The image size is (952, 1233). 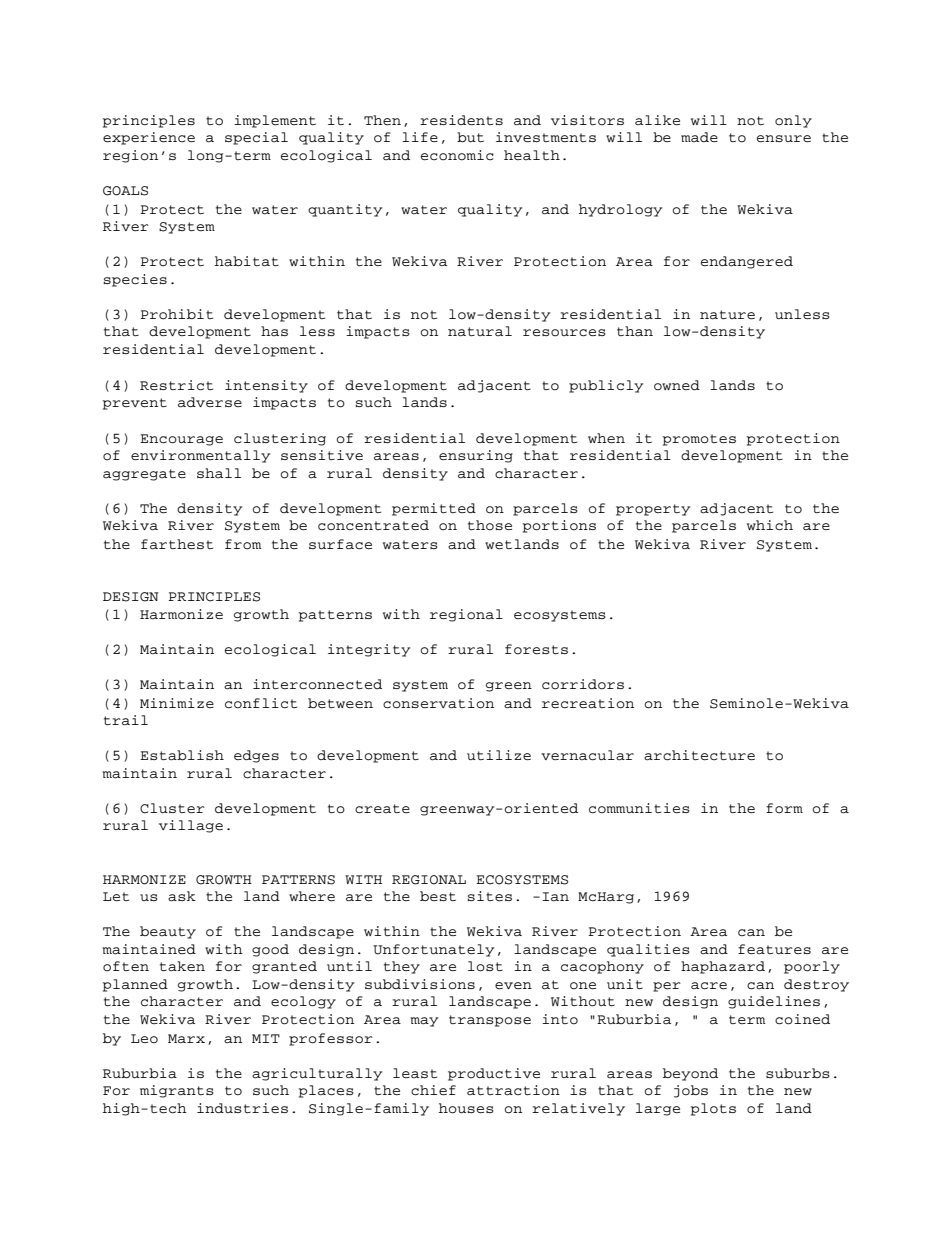 I want to click on forests, so click(x=536, y=649).
